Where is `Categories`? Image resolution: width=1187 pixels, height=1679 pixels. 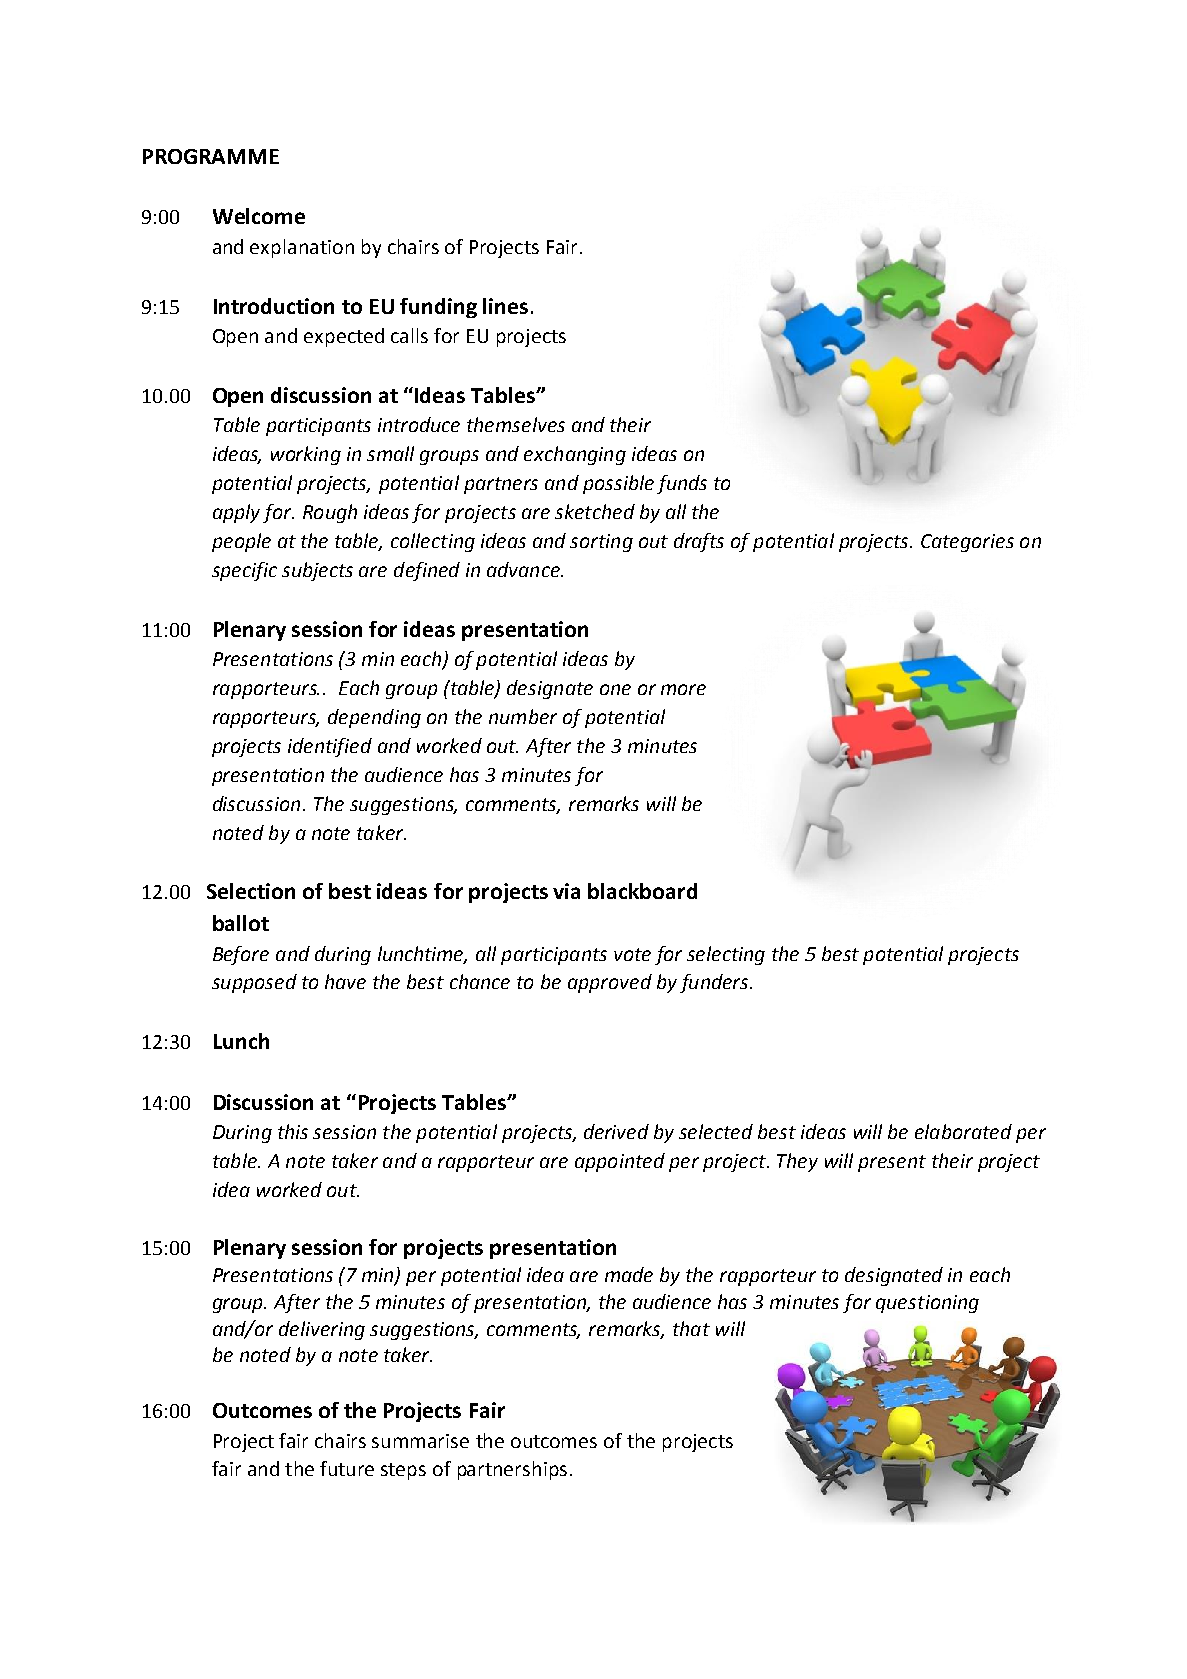 Categories is located at coordinates (967, 543).
